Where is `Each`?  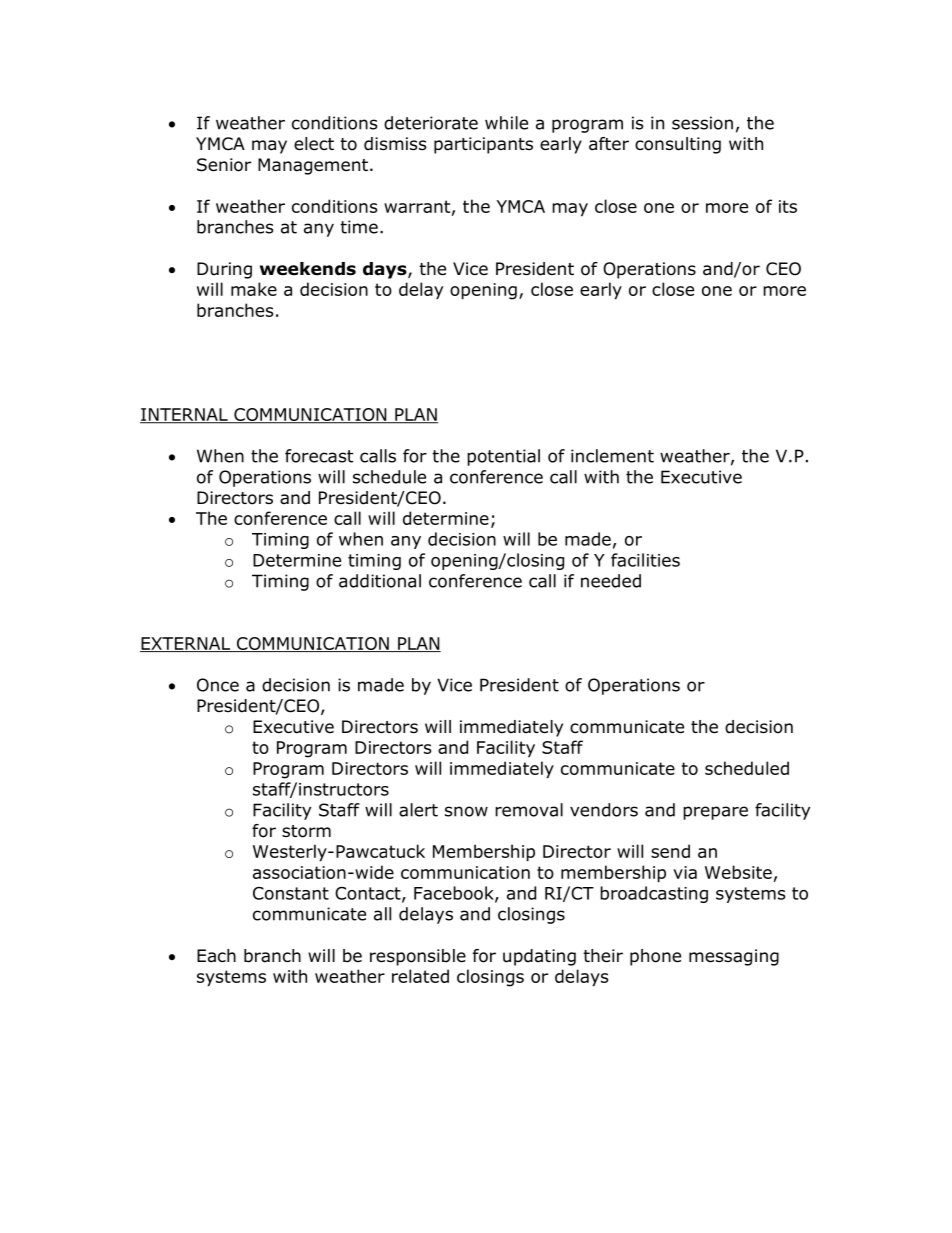
Each is located at coordinates (216, 956).
